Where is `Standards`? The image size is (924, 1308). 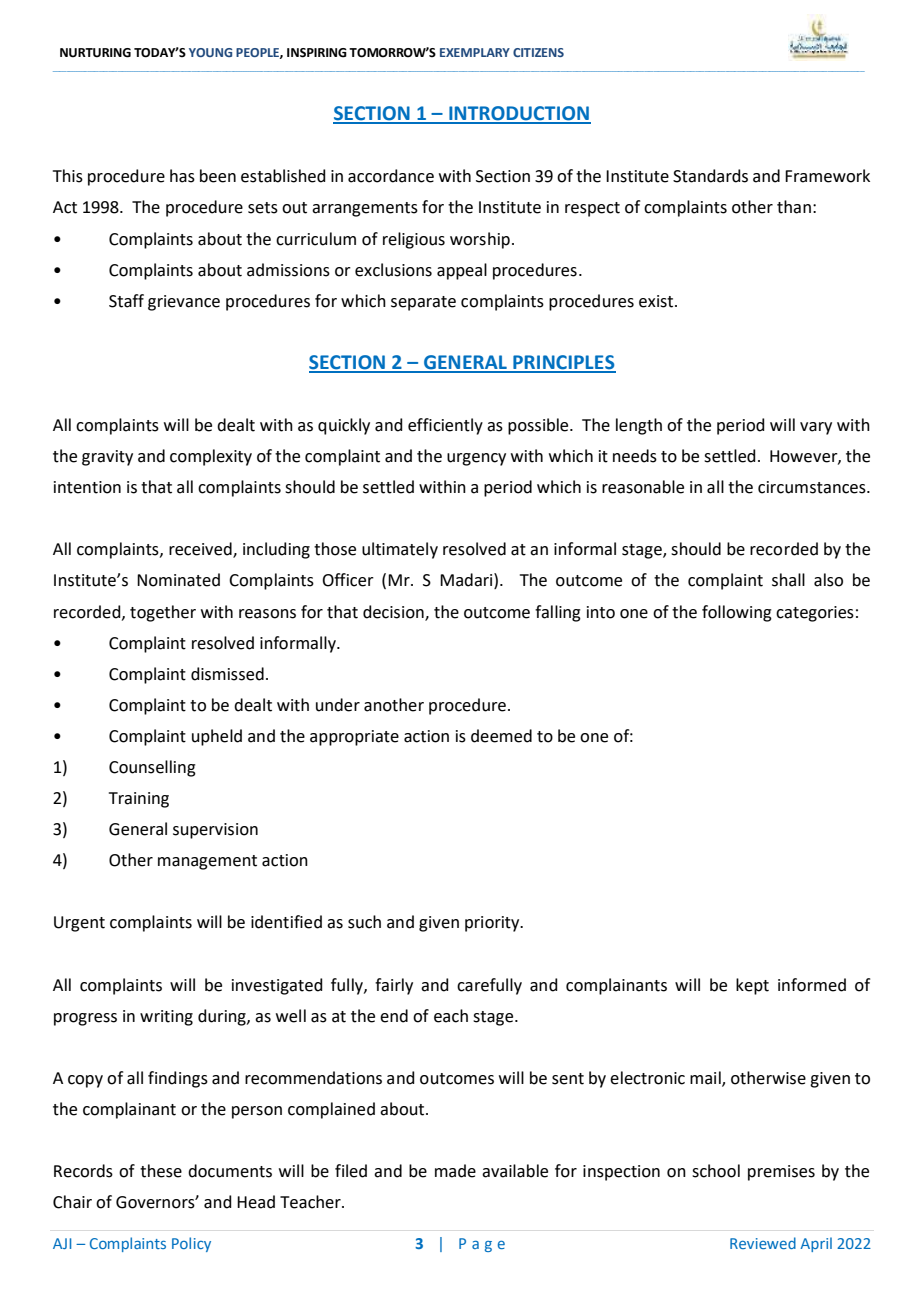
Standards is located at coordinates (710, 176).
